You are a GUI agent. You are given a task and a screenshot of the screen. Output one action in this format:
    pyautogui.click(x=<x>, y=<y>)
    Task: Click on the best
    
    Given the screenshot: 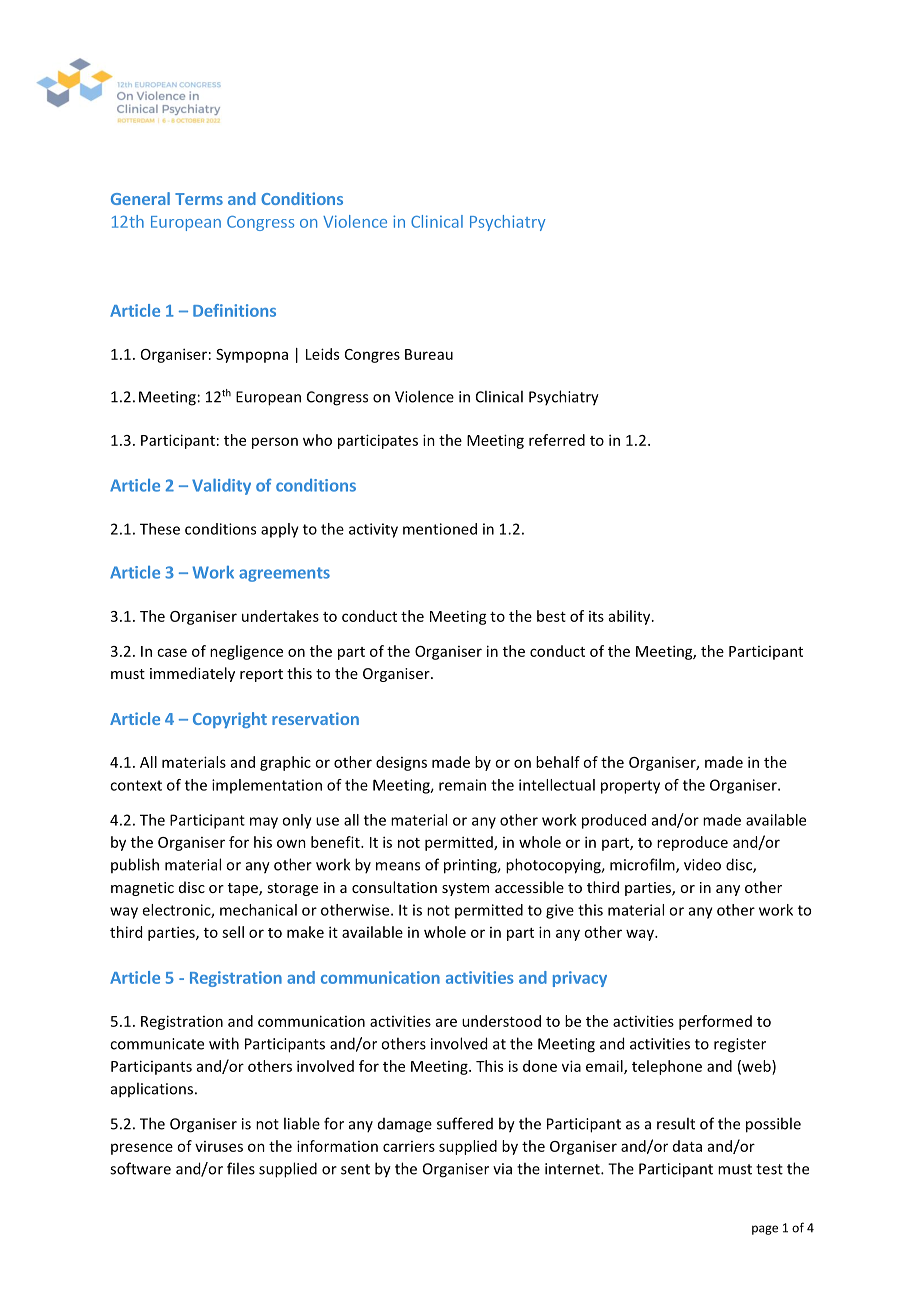 What is the action you would take?
    pyautogui.click(x=551, y=616)
